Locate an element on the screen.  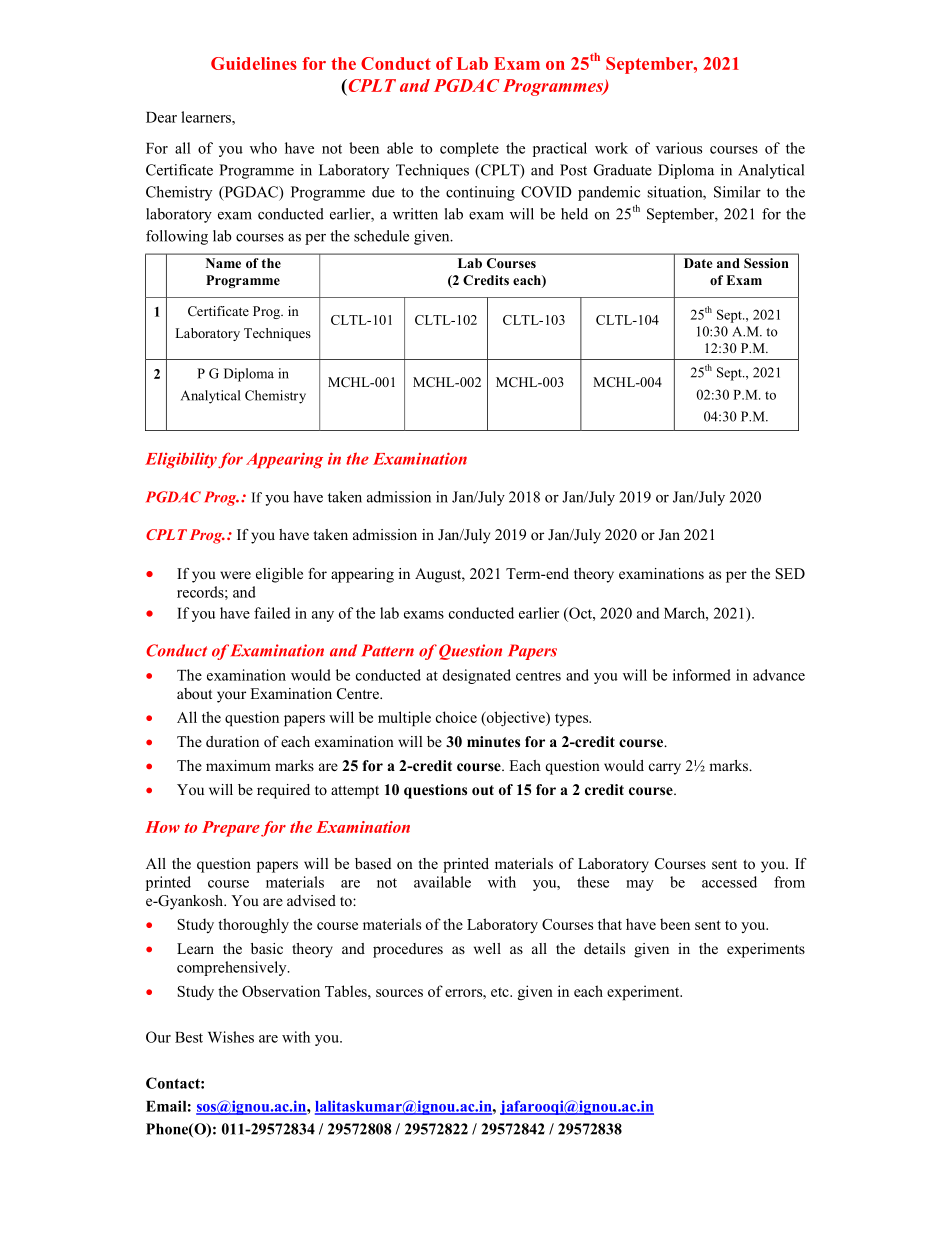
informed is located at coordinates (702, 675).
